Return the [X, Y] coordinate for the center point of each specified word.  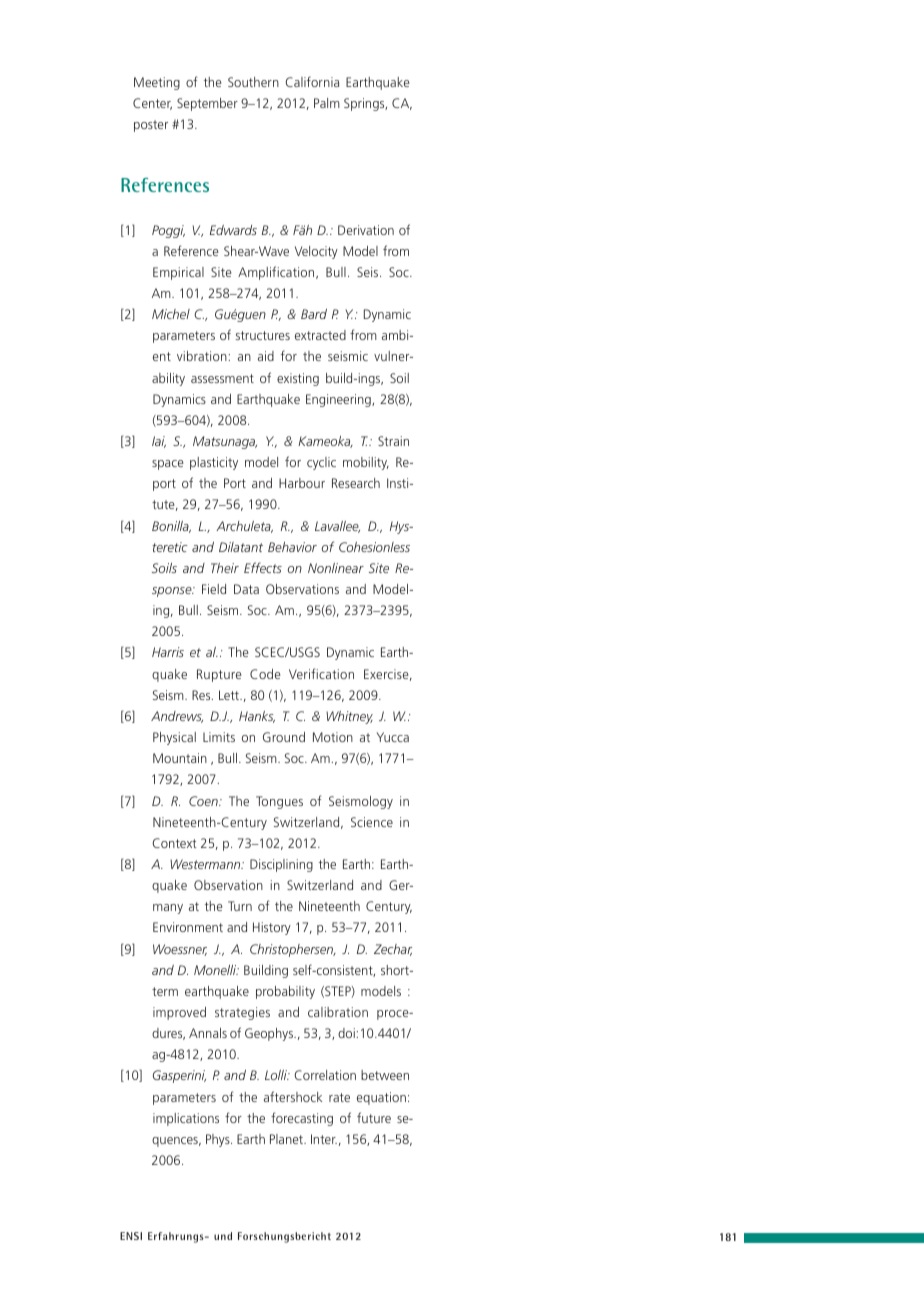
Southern [253, 82]
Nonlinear [336, 568]
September [207, 104]
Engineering [339, 400]
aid [266, 356]
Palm [327, 103]
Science [372, 822]
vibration [202, 356]
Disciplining [281, 865]
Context [174, 843]
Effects [263, 567]
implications [186, 1119]
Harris [168, 652]
